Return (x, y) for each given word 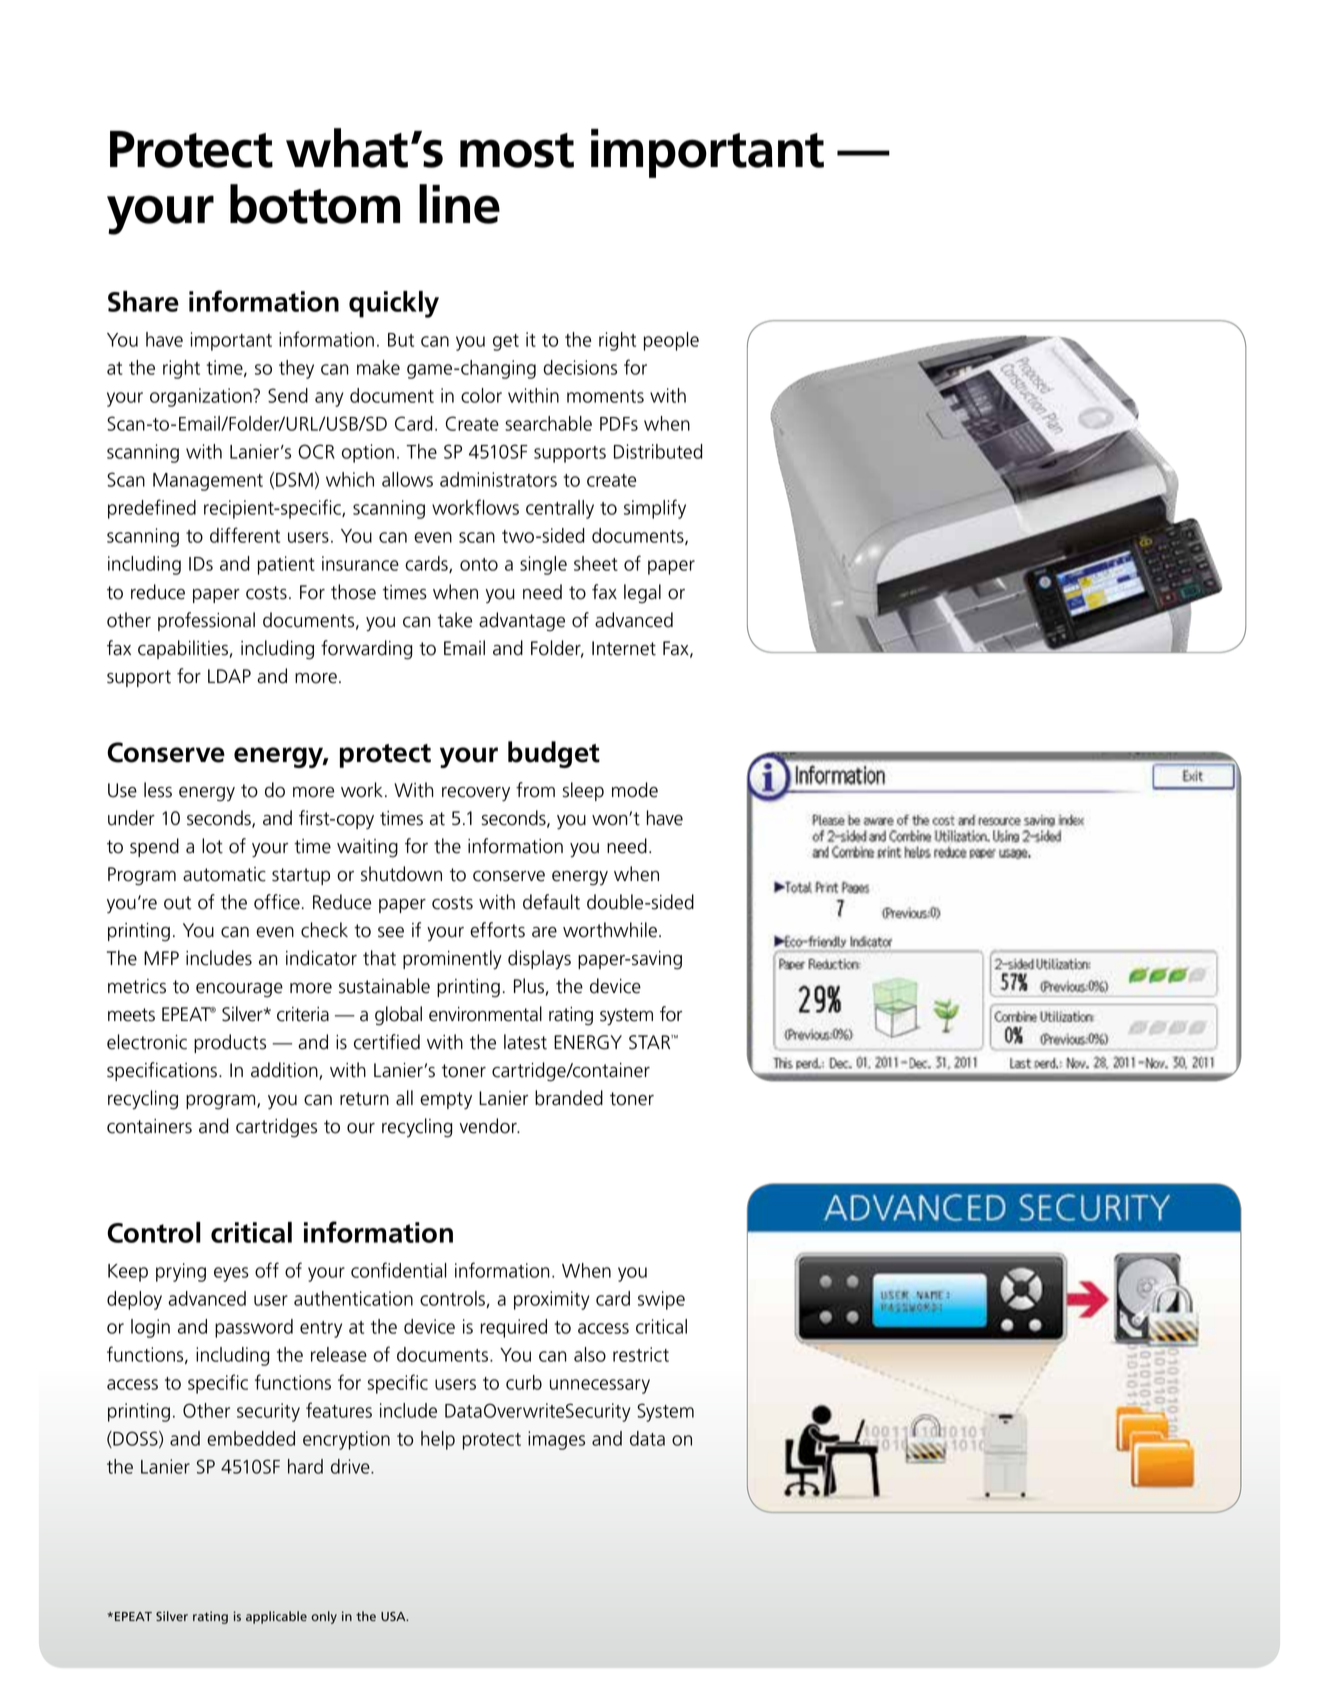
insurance (360, 563)
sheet (596, 563)
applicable (276, 1617)
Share (143, 301)
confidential (398, 1270)
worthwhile (610, 930)
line (459, 204)
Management (208, 482)
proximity (552, 1300)
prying (181, 1272)
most (517, 150)
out (177, 903)
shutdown (401, 874)
